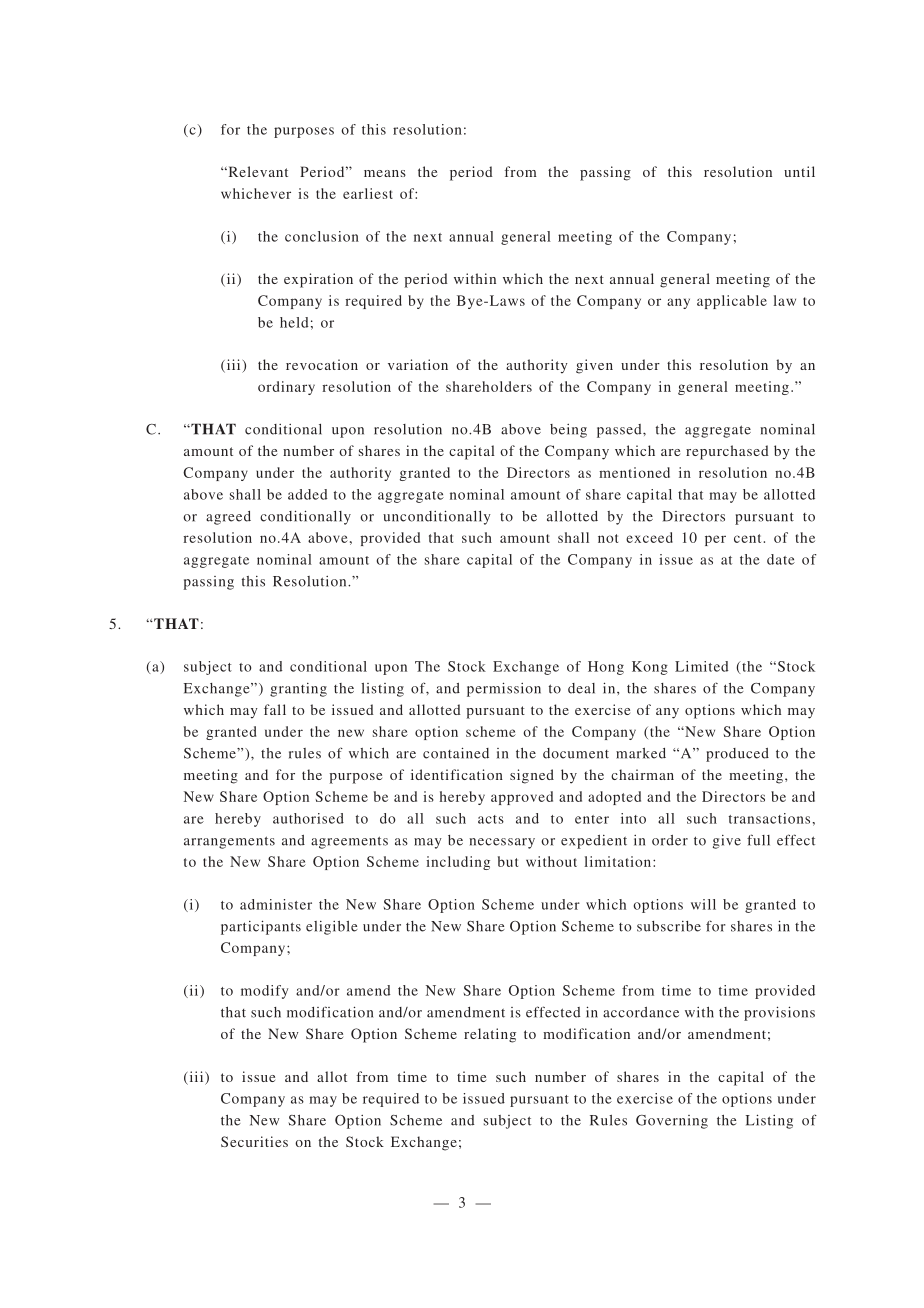  What do you see at coordinates (568, 431) in the document?
I see `being` at bounding box center [568, 431].
